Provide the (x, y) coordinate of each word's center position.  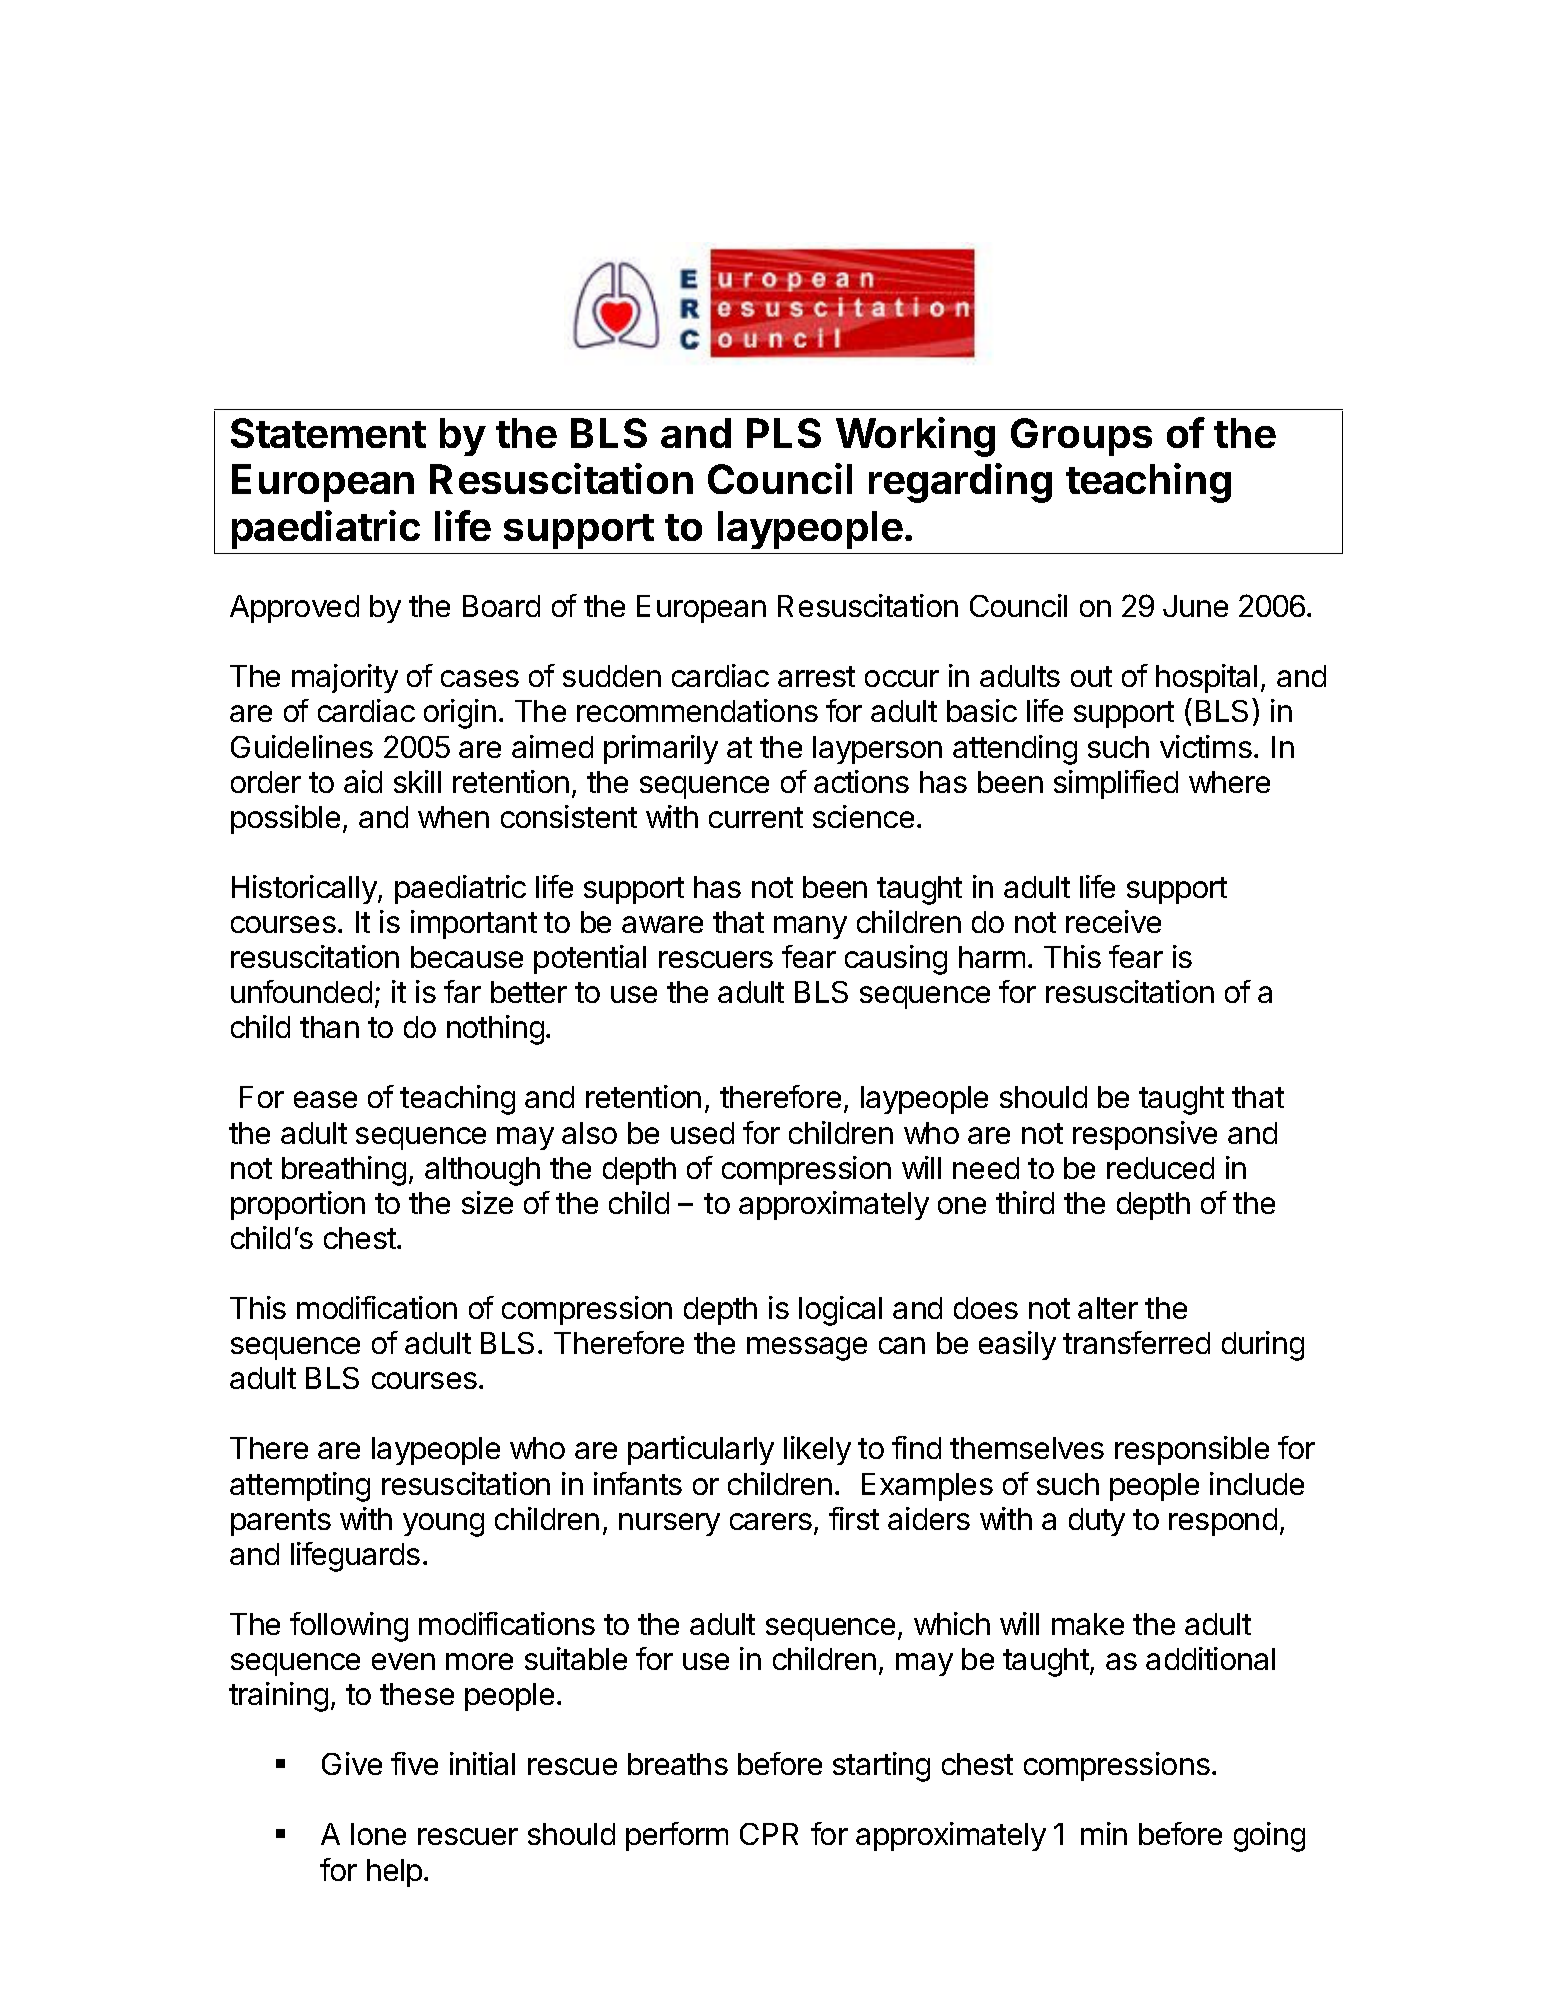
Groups (1081, 437)
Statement (328, 433)
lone (378, 1834)
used (702, 1133)
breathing (344, 1171)
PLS (784, 433)
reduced (1160, 1168)
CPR (769, 1834)
